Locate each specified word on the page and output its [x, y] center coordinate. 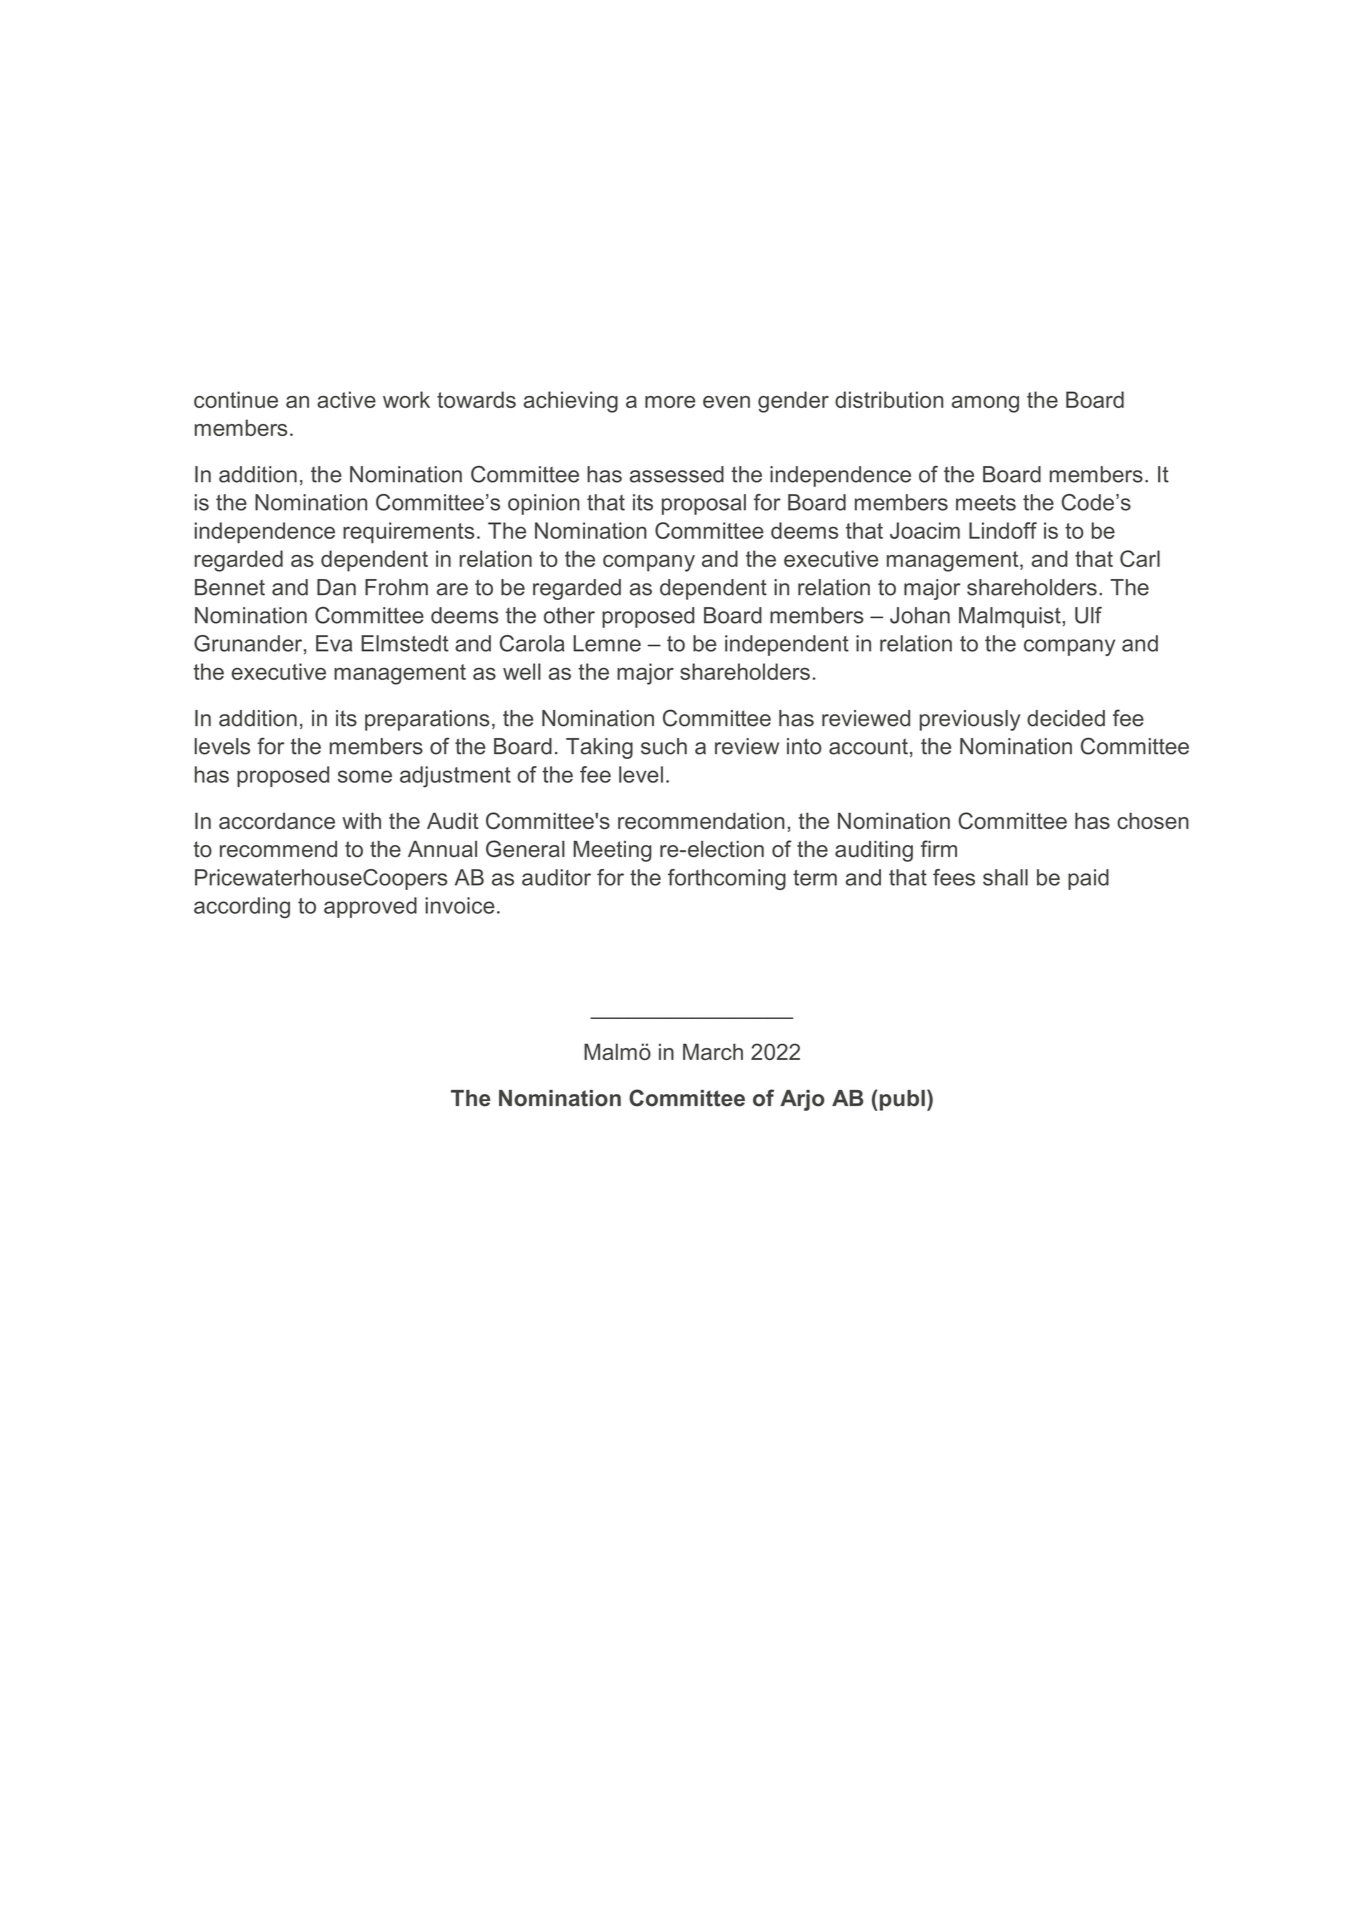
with [361, 820]
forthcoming [727, 879]
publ [902, 1100]
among [985, 404]
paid [1088, 879]
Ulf [1088, 615]
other [569, 615]
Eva [334, 643]
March [713, 1051]
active [346, 399]
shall [1005, 877]
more [670, 402]
